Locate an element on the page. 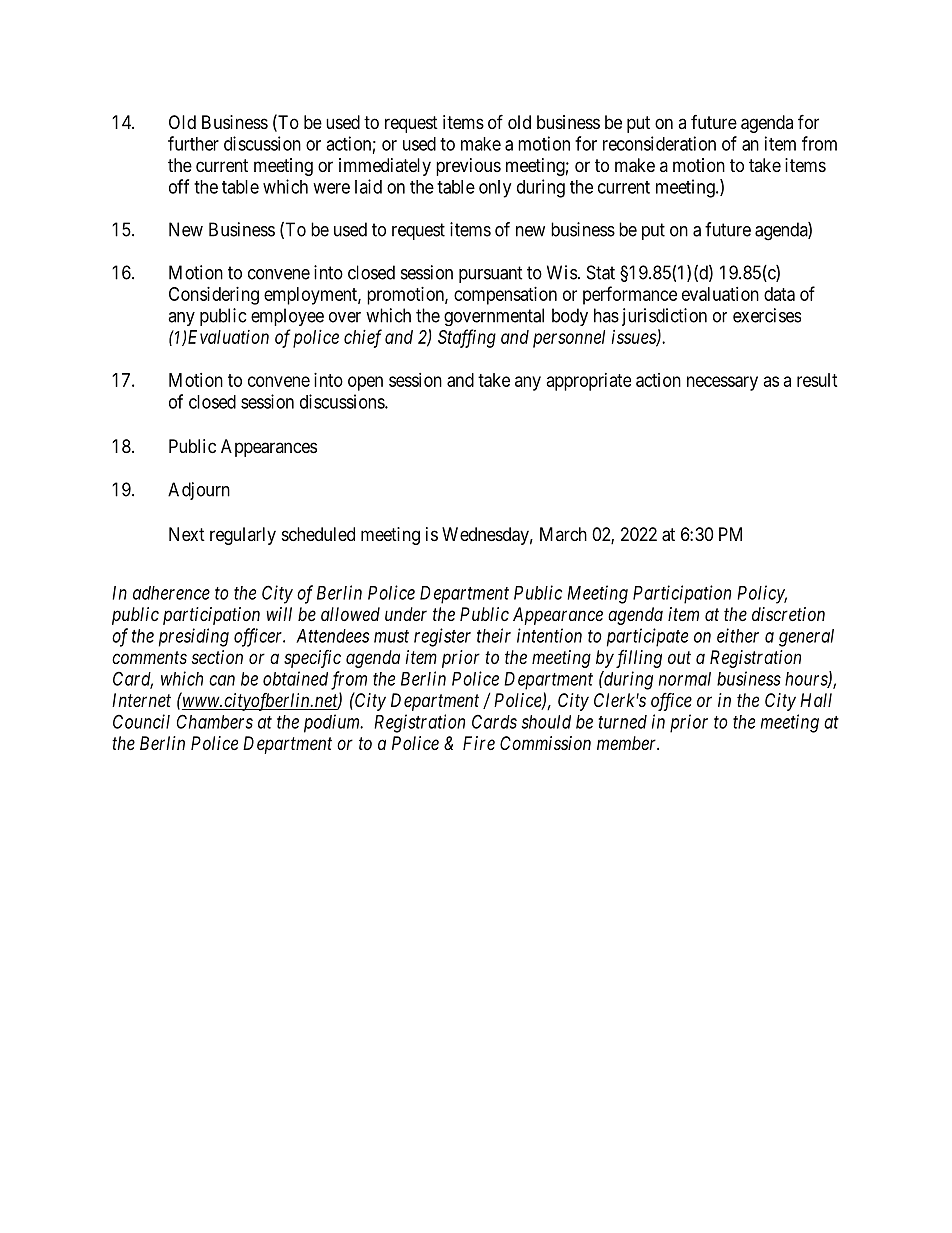 This page has width=952, height=1233. will is located at coordinates (279, 614).
